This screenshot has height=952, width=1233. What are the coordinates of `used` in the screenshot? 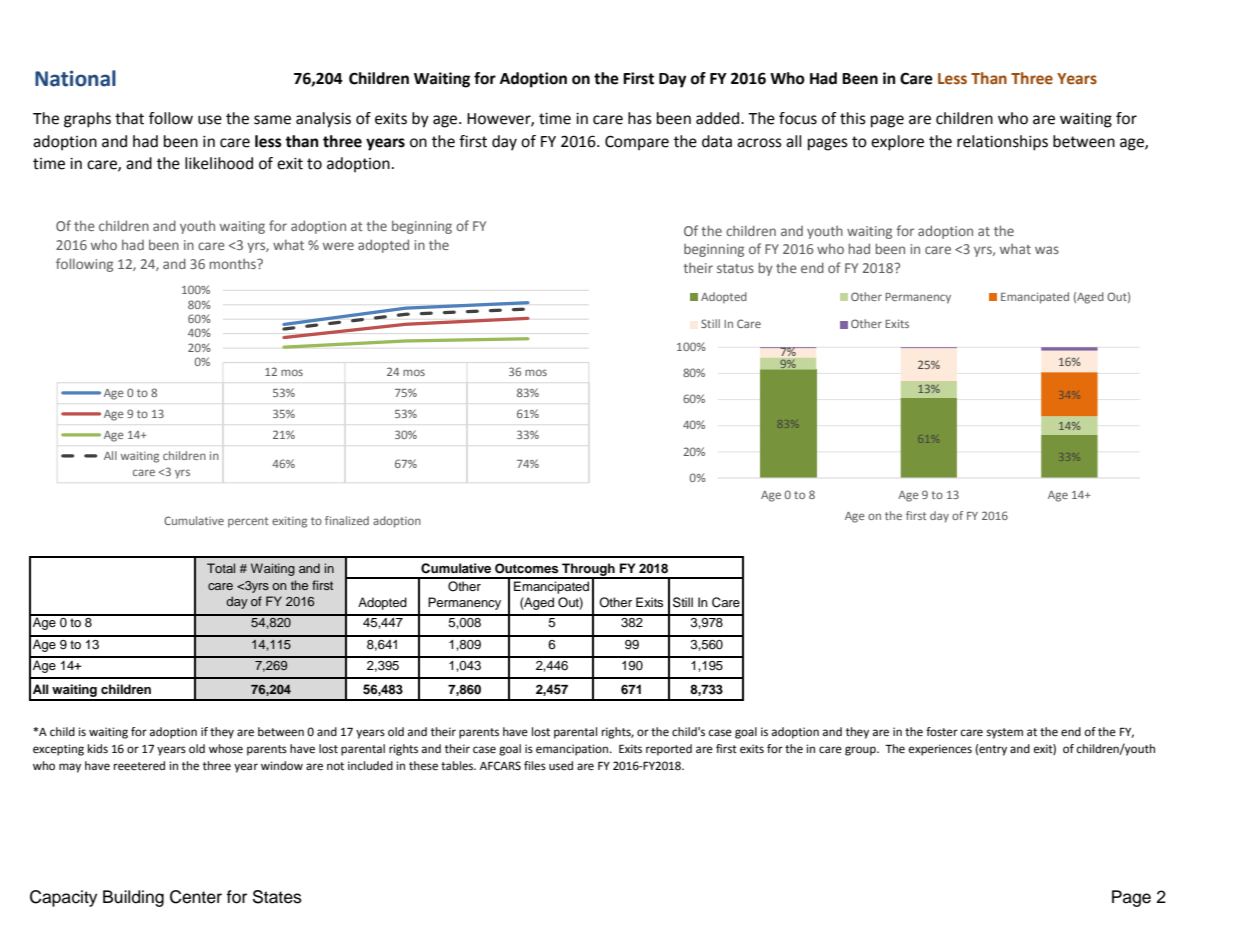 It's located at (561, 766).
